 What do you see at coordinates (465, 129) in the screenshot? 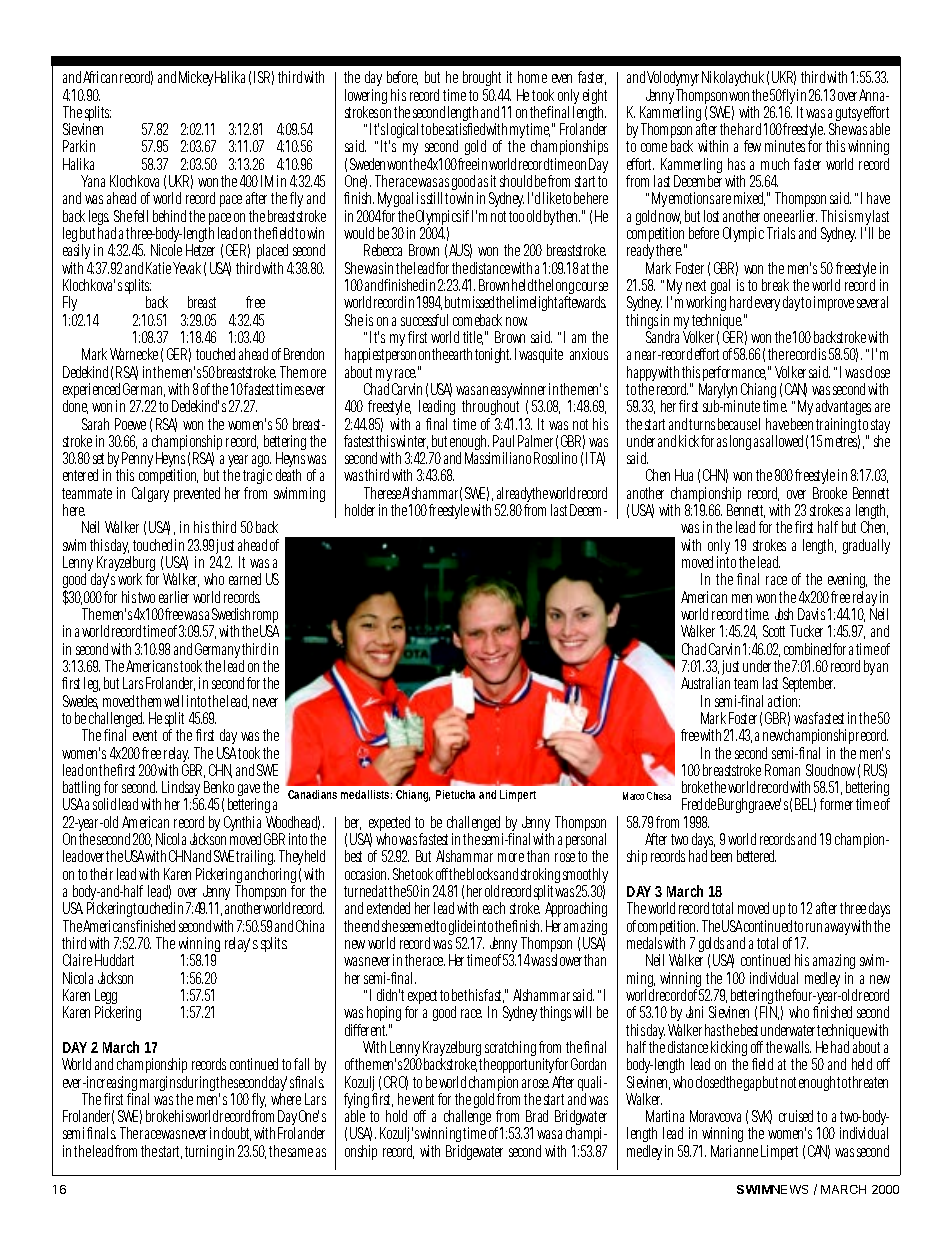
I see `satisfied` at bounding box center [465, 129].
